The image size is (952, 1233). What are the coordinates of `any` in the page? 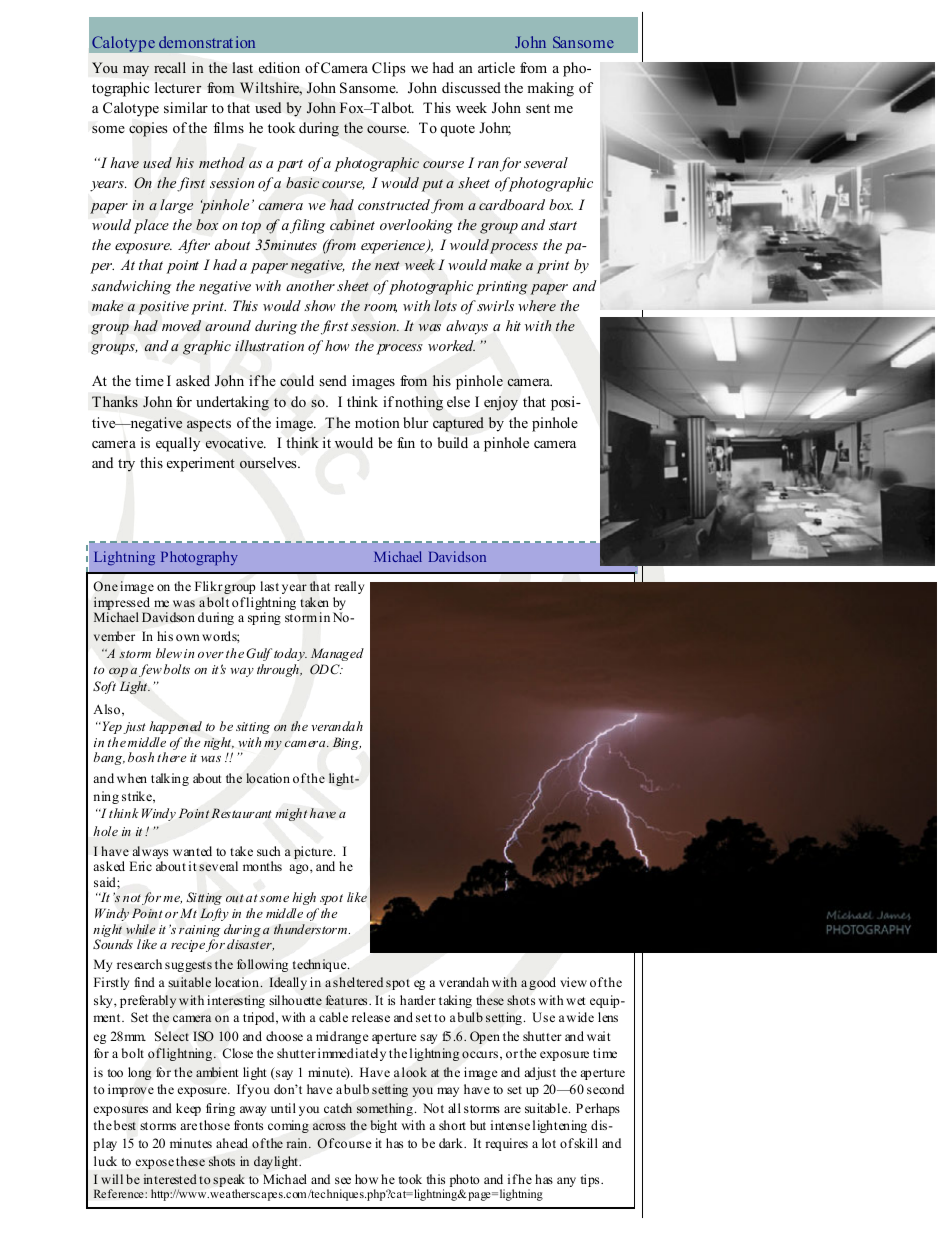 It's located at (566, 1182).
